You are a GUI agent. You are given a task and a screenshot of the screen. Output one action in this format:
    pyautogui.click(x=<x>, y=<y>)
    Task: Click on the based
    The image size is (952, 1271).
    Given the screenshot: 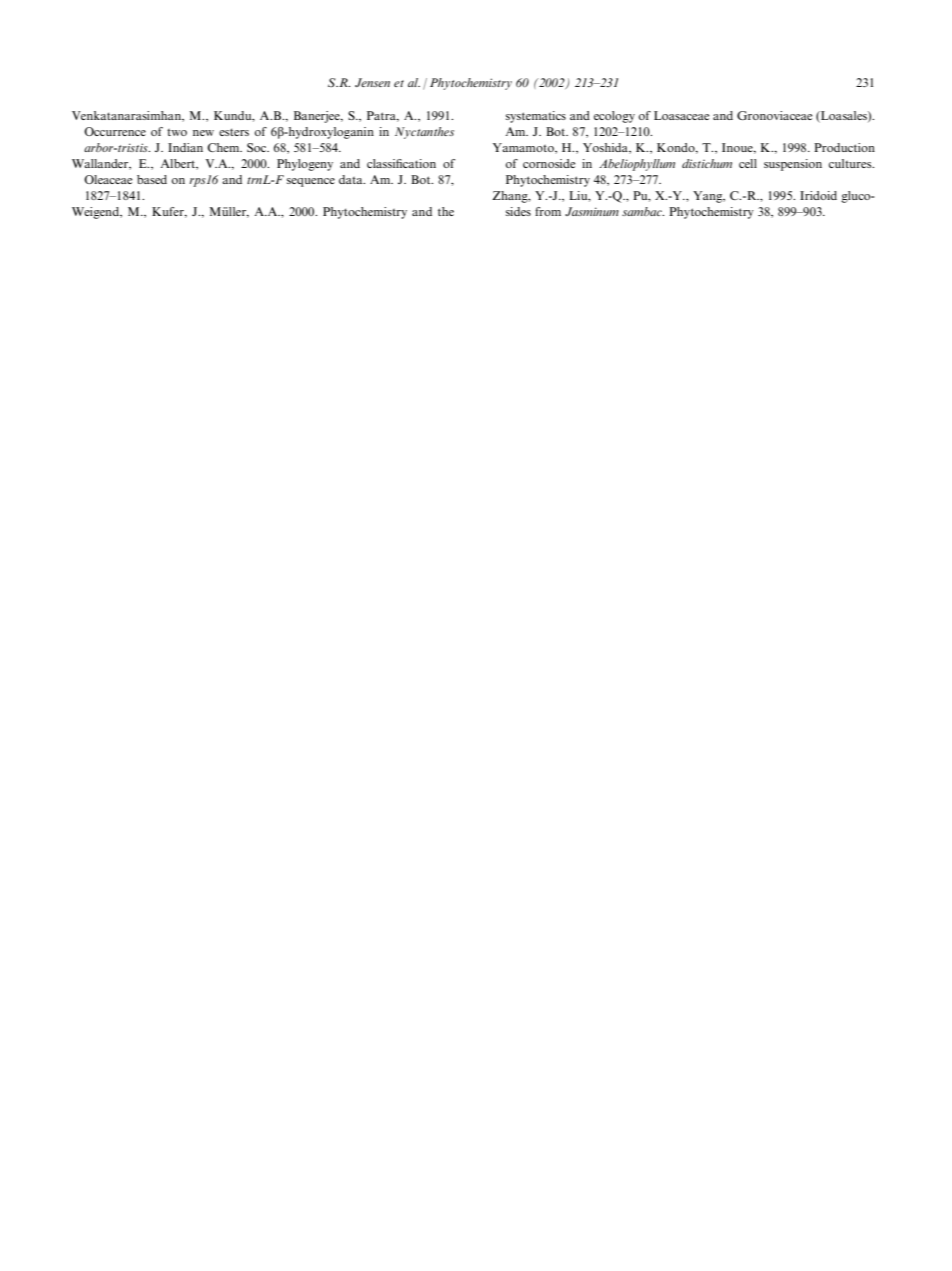 What is the action you would take?
    pyautogui.click(x=152, y=179)
